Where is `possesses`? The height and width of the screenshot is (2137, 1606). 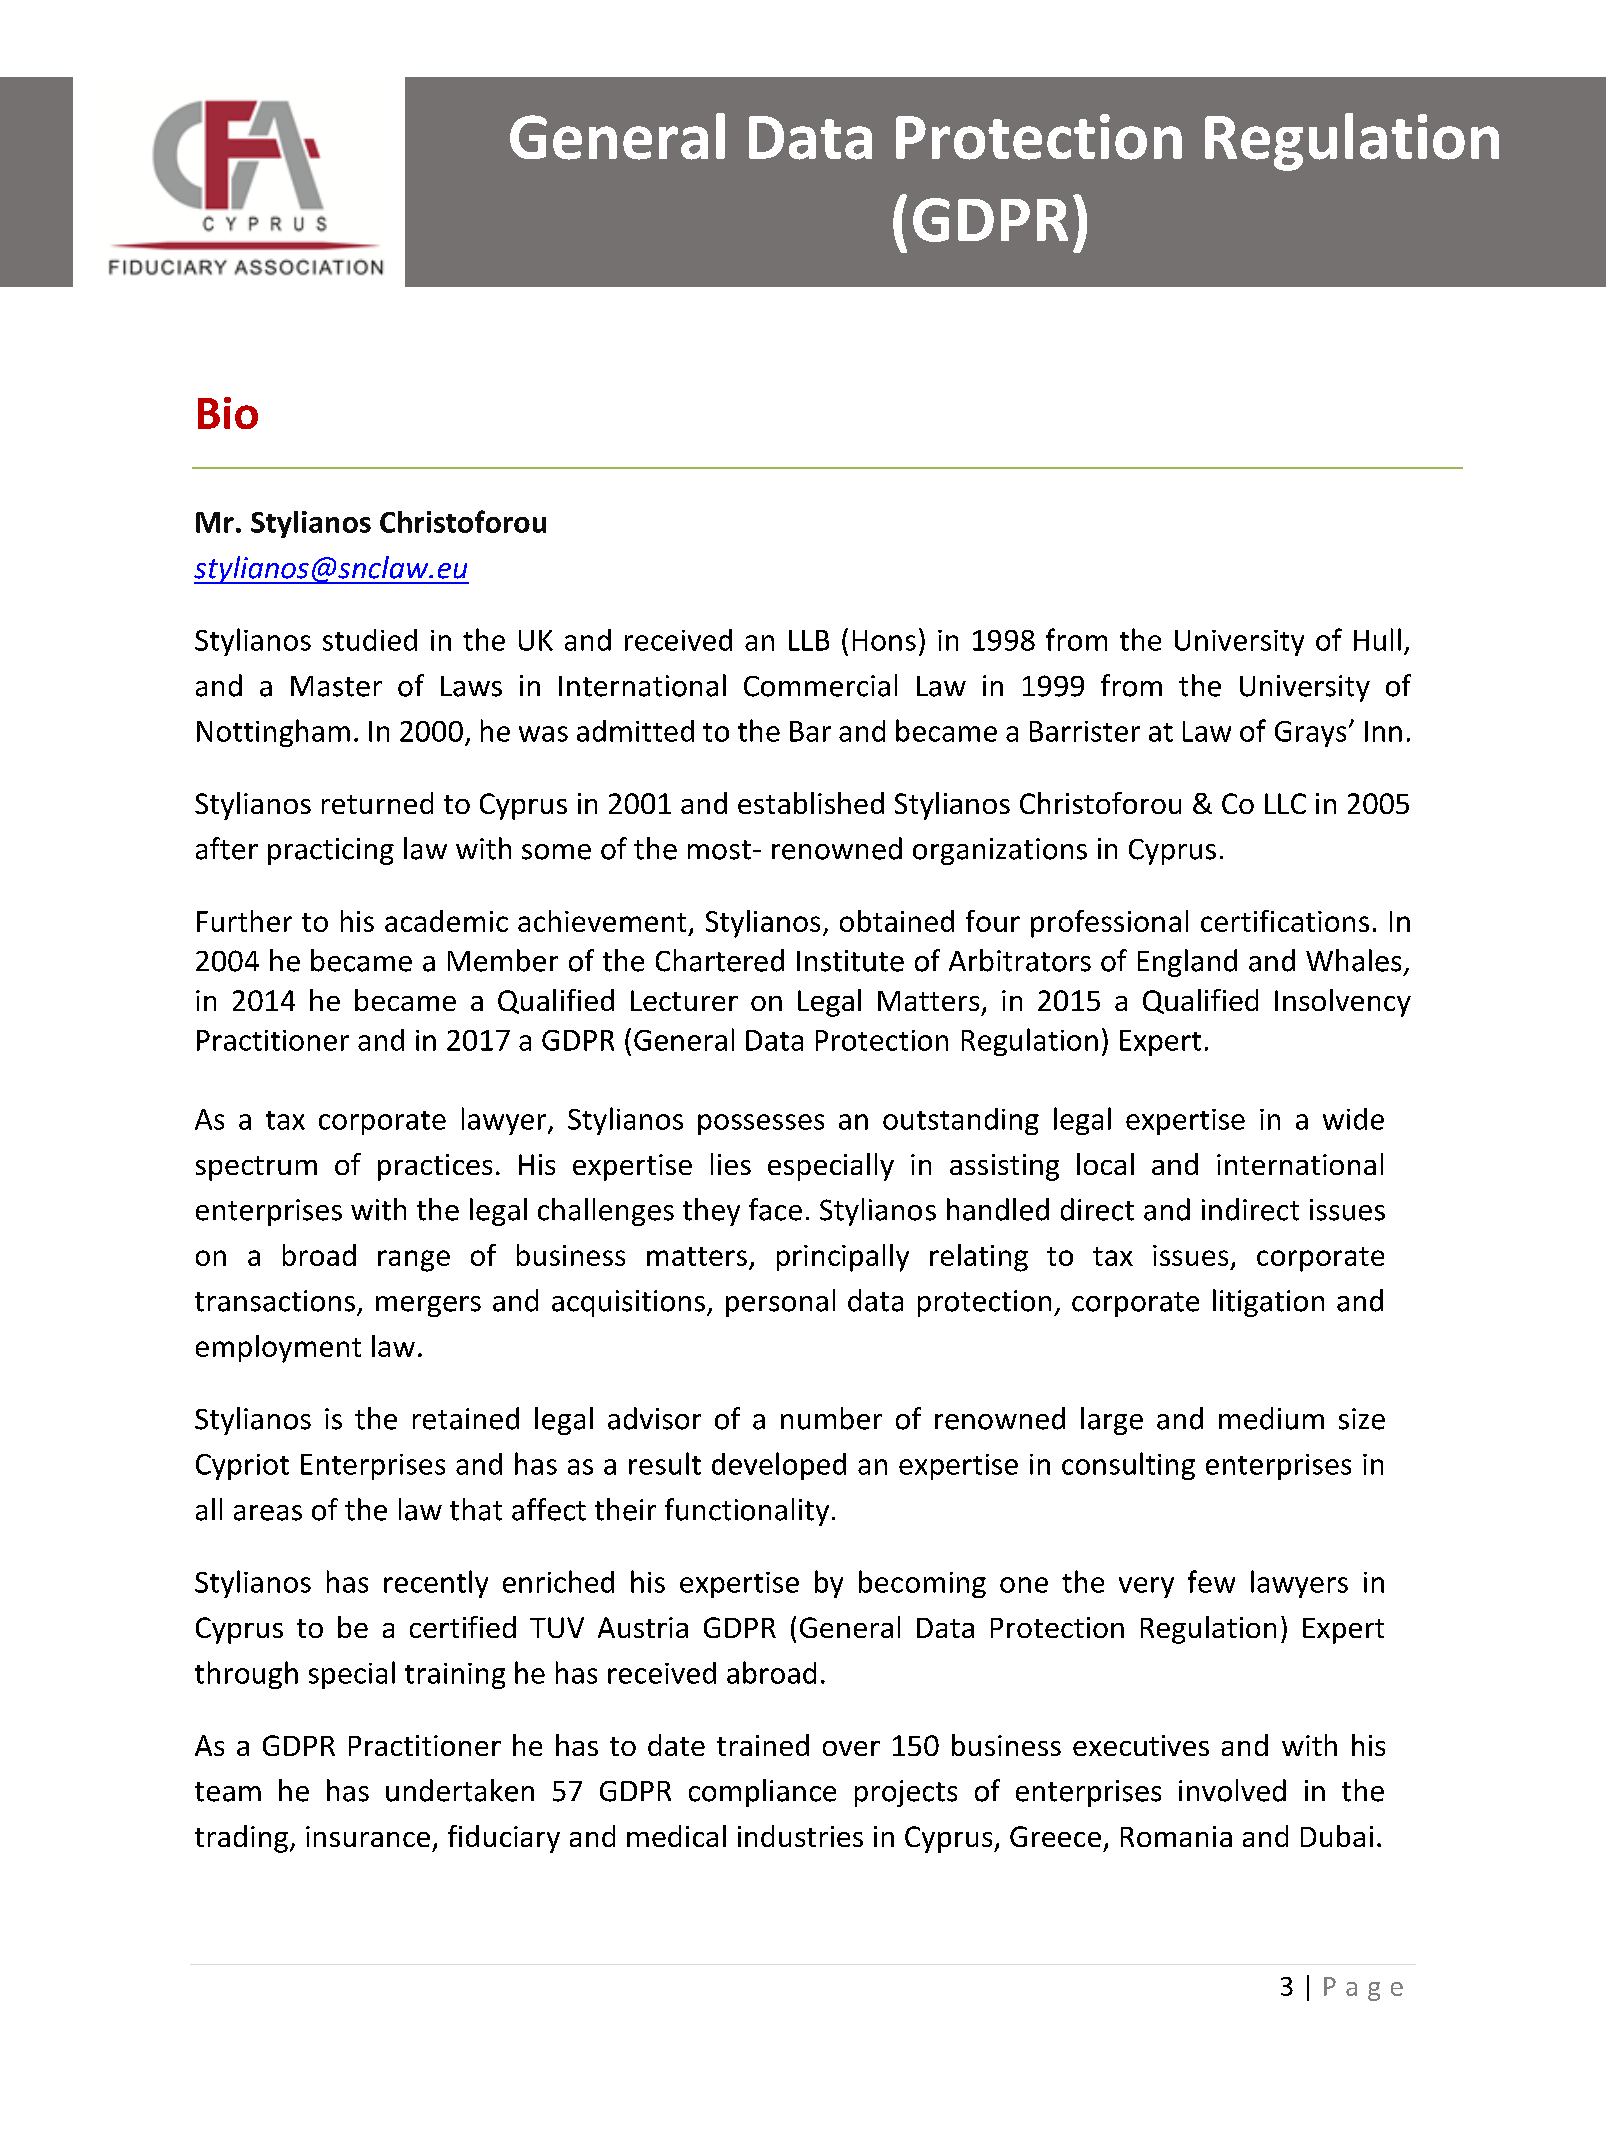 possesses is located at coordinates (761, 1124).
